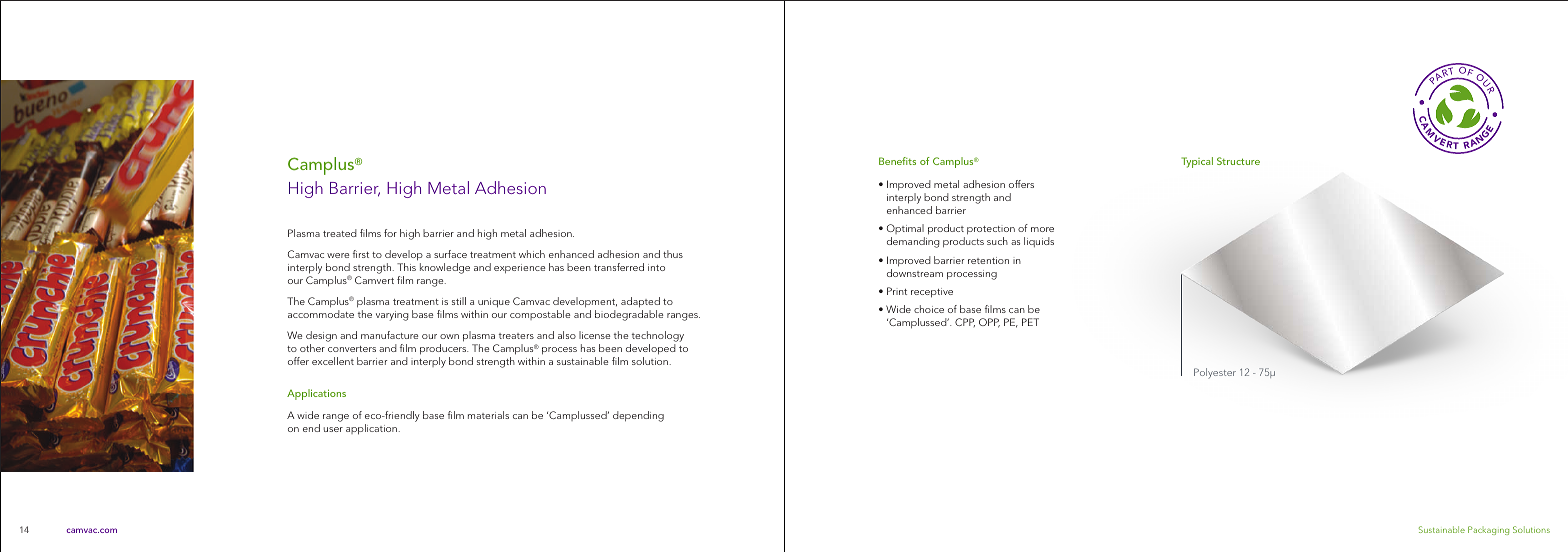 This document has width=1568, height=552. What do you see at coordinates (333, 361) in the document?
I see `excellent` at bounding box center [333, 361].
